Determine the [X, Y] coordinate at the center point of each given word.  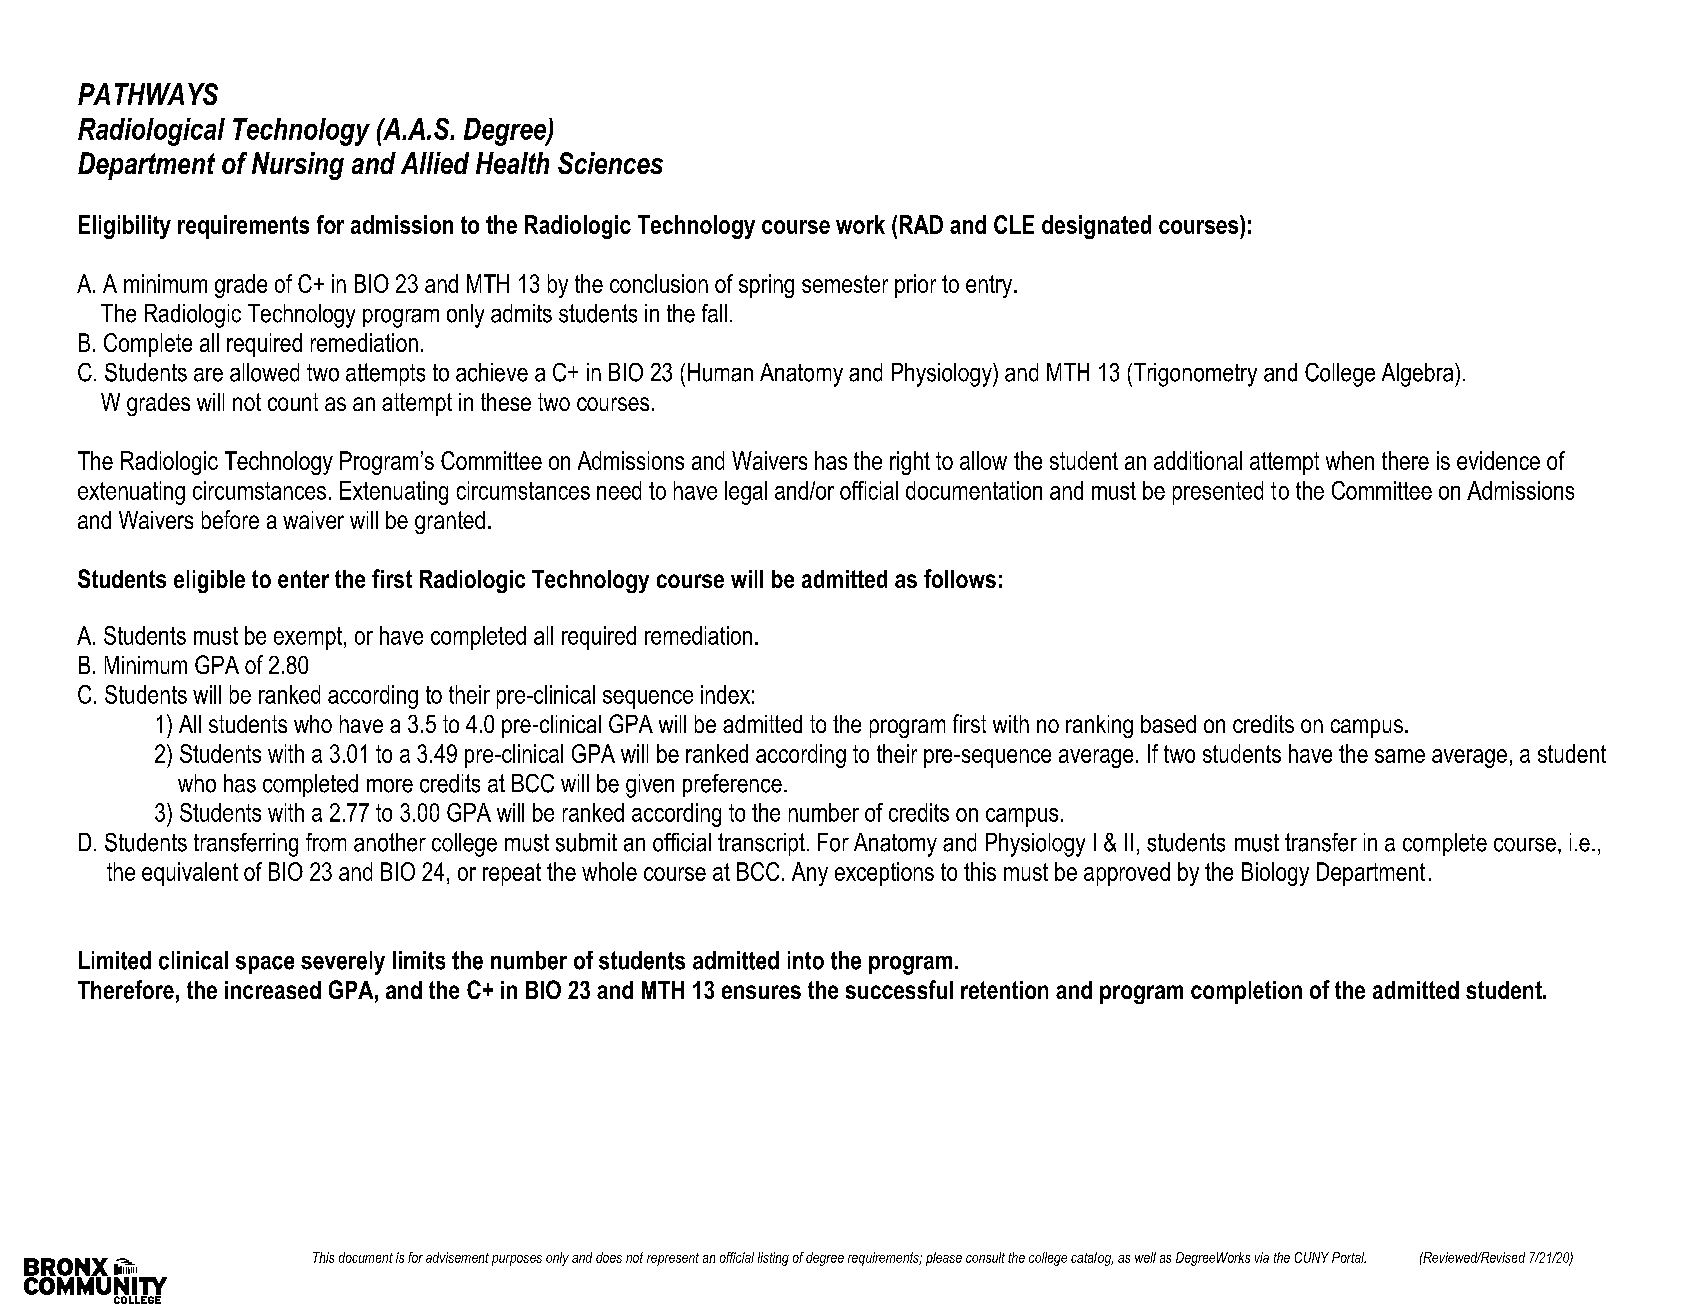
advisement [457, 1257]
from [326, 842]
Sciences [610, 163]
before [230, 519]
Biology [1275, 874]
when [1350, 460]
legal [746, 493]
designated [1096, 227]
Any [810, 874]
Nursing [298, 166]
